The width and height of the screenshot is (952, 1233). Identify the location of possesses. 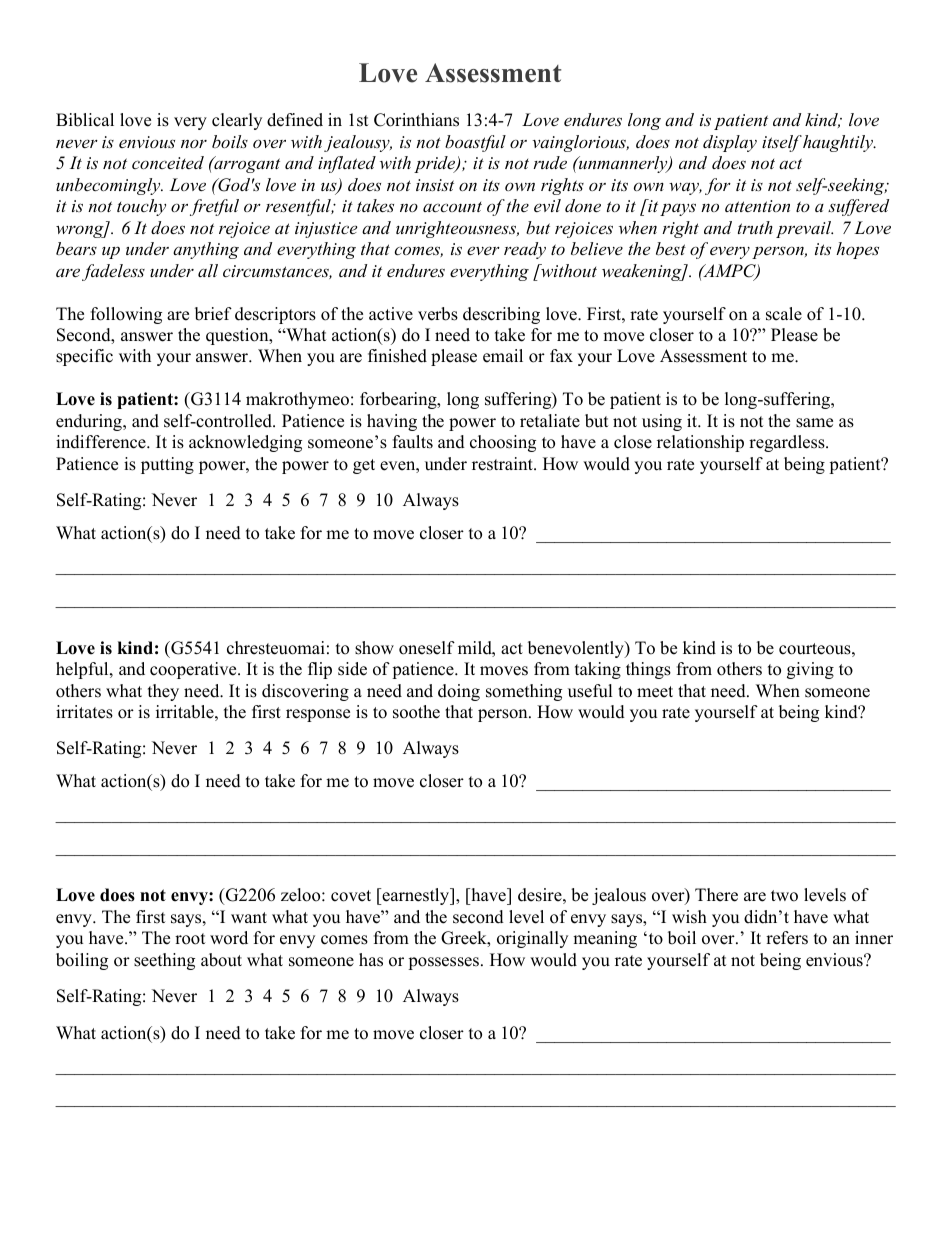
(445, 963).
